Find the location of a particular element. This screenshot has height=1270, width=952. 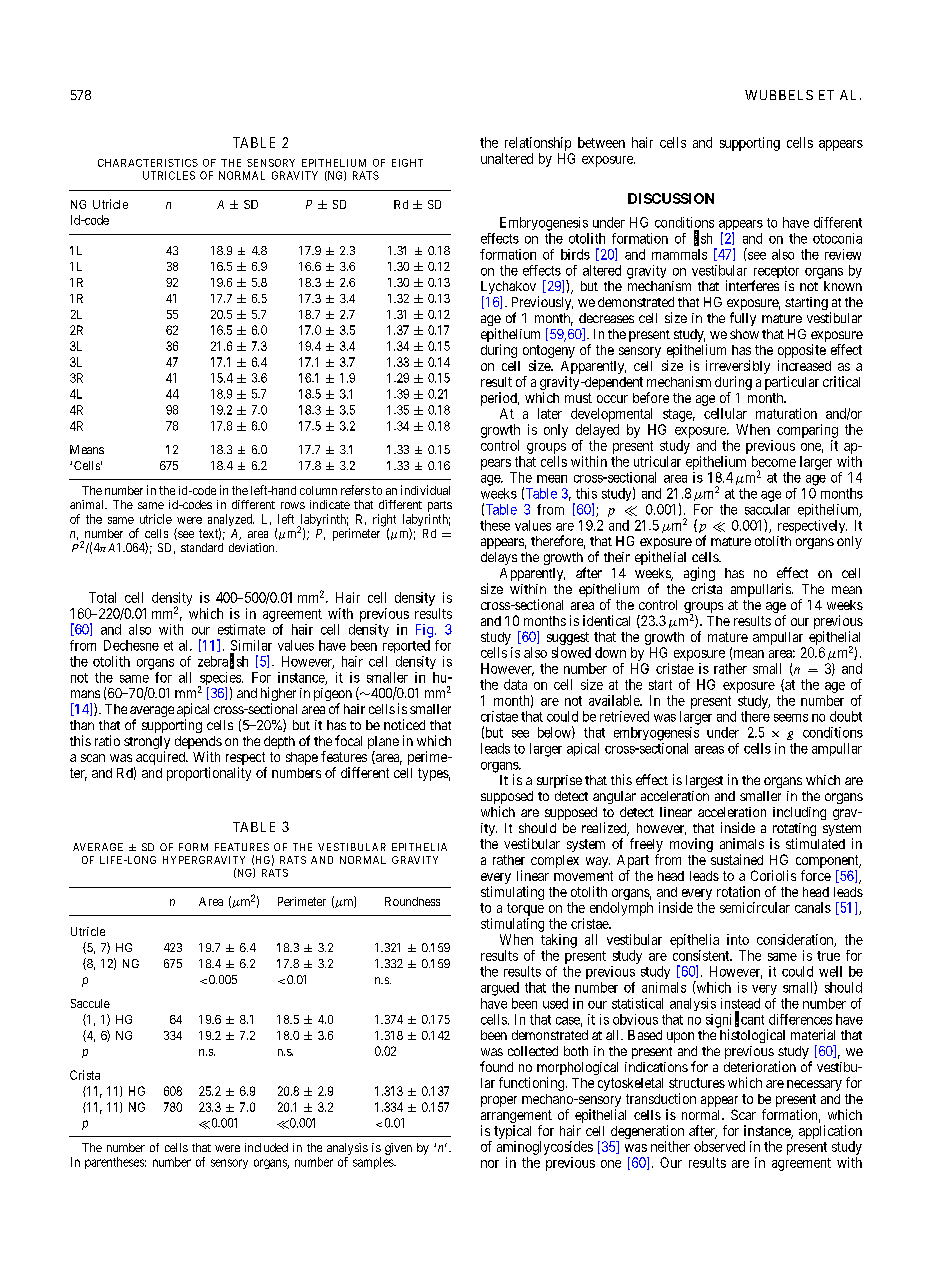

included is located at coordinates (266, 1147).
